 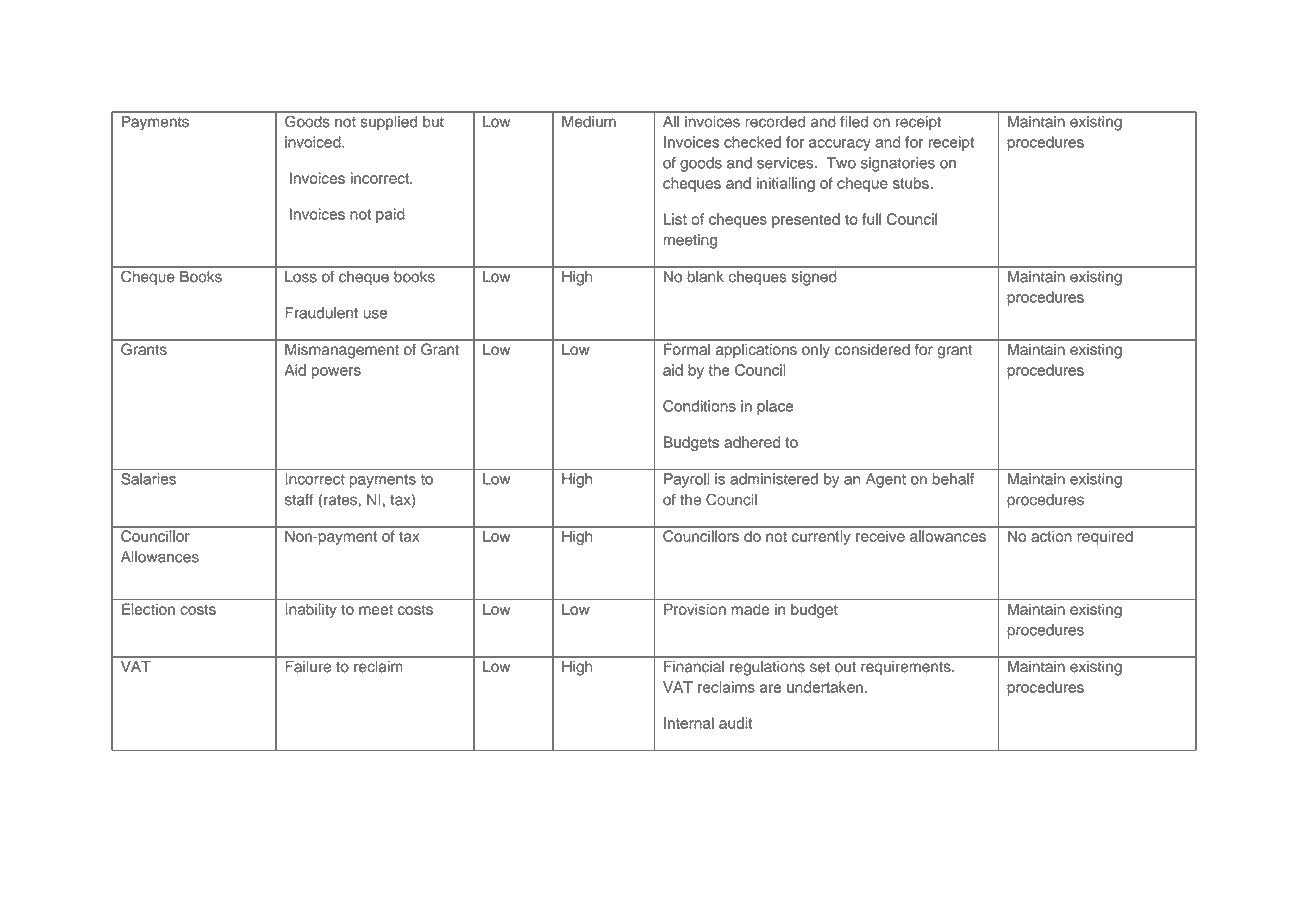 I want to click on powers, so click(x=336, y=373).
